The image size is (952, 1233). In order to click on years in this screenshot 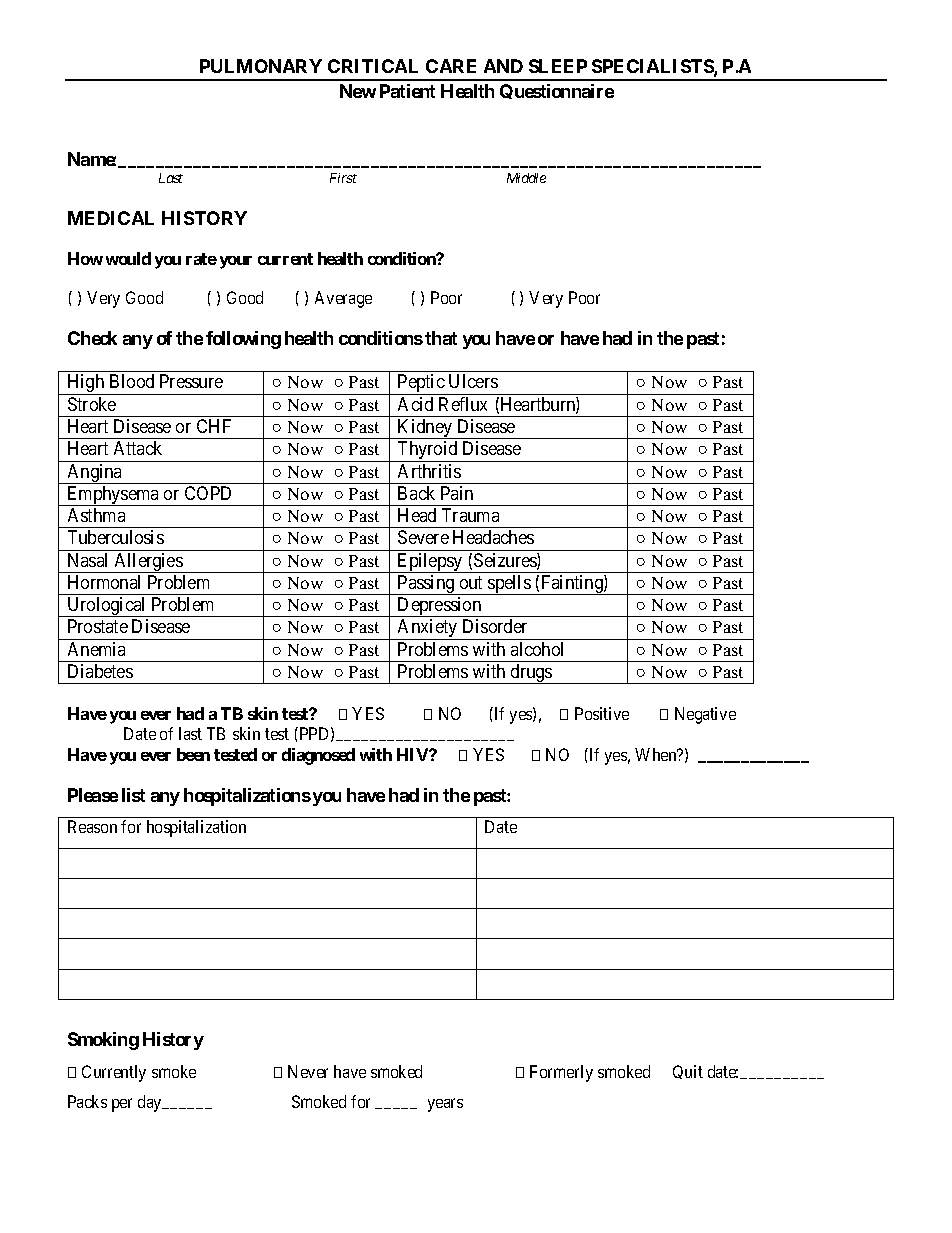, I will do `click(445, 1105)`.
